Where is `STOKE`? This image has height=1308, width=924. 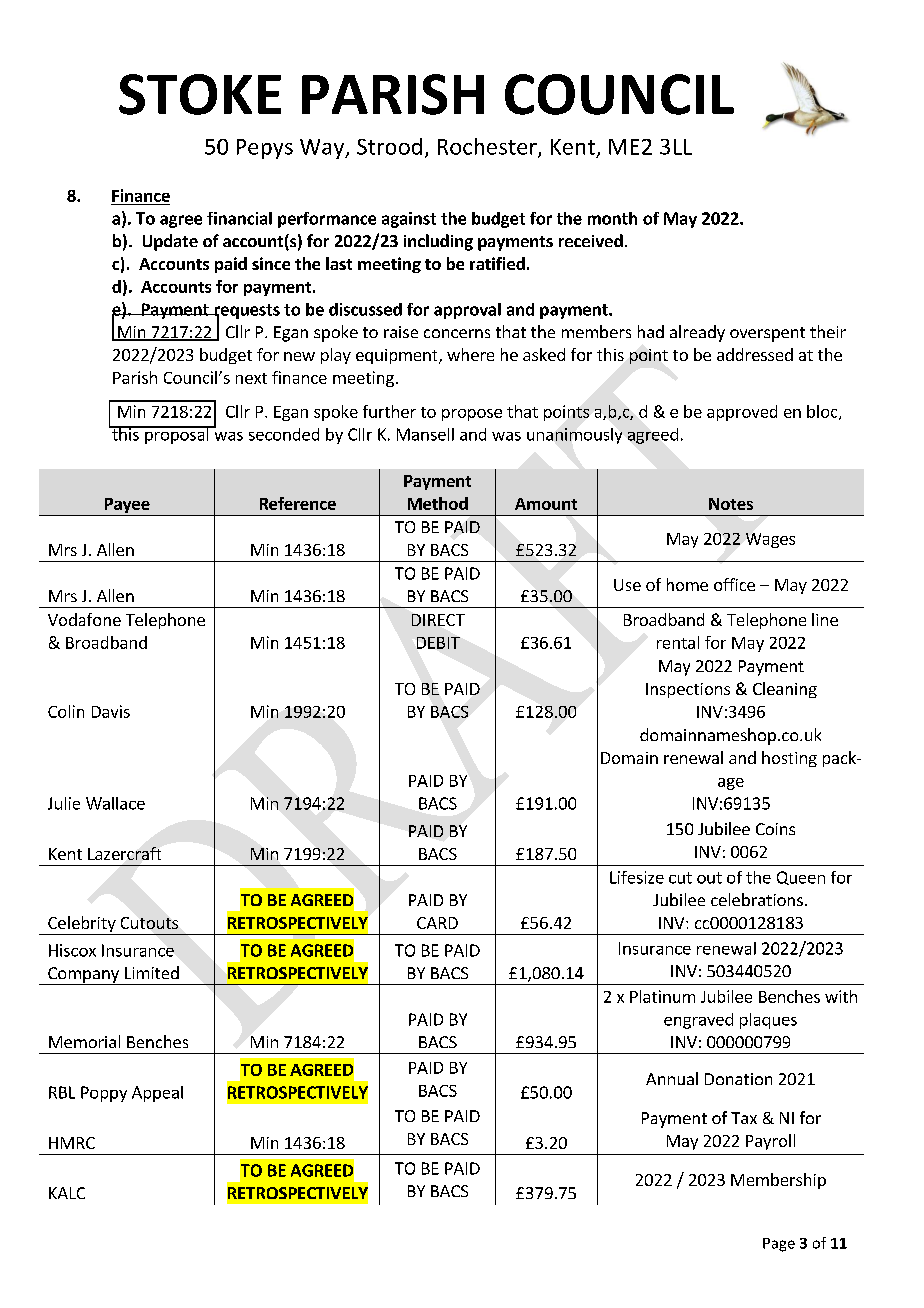 STOKE is located at coordinates (200, 94).
